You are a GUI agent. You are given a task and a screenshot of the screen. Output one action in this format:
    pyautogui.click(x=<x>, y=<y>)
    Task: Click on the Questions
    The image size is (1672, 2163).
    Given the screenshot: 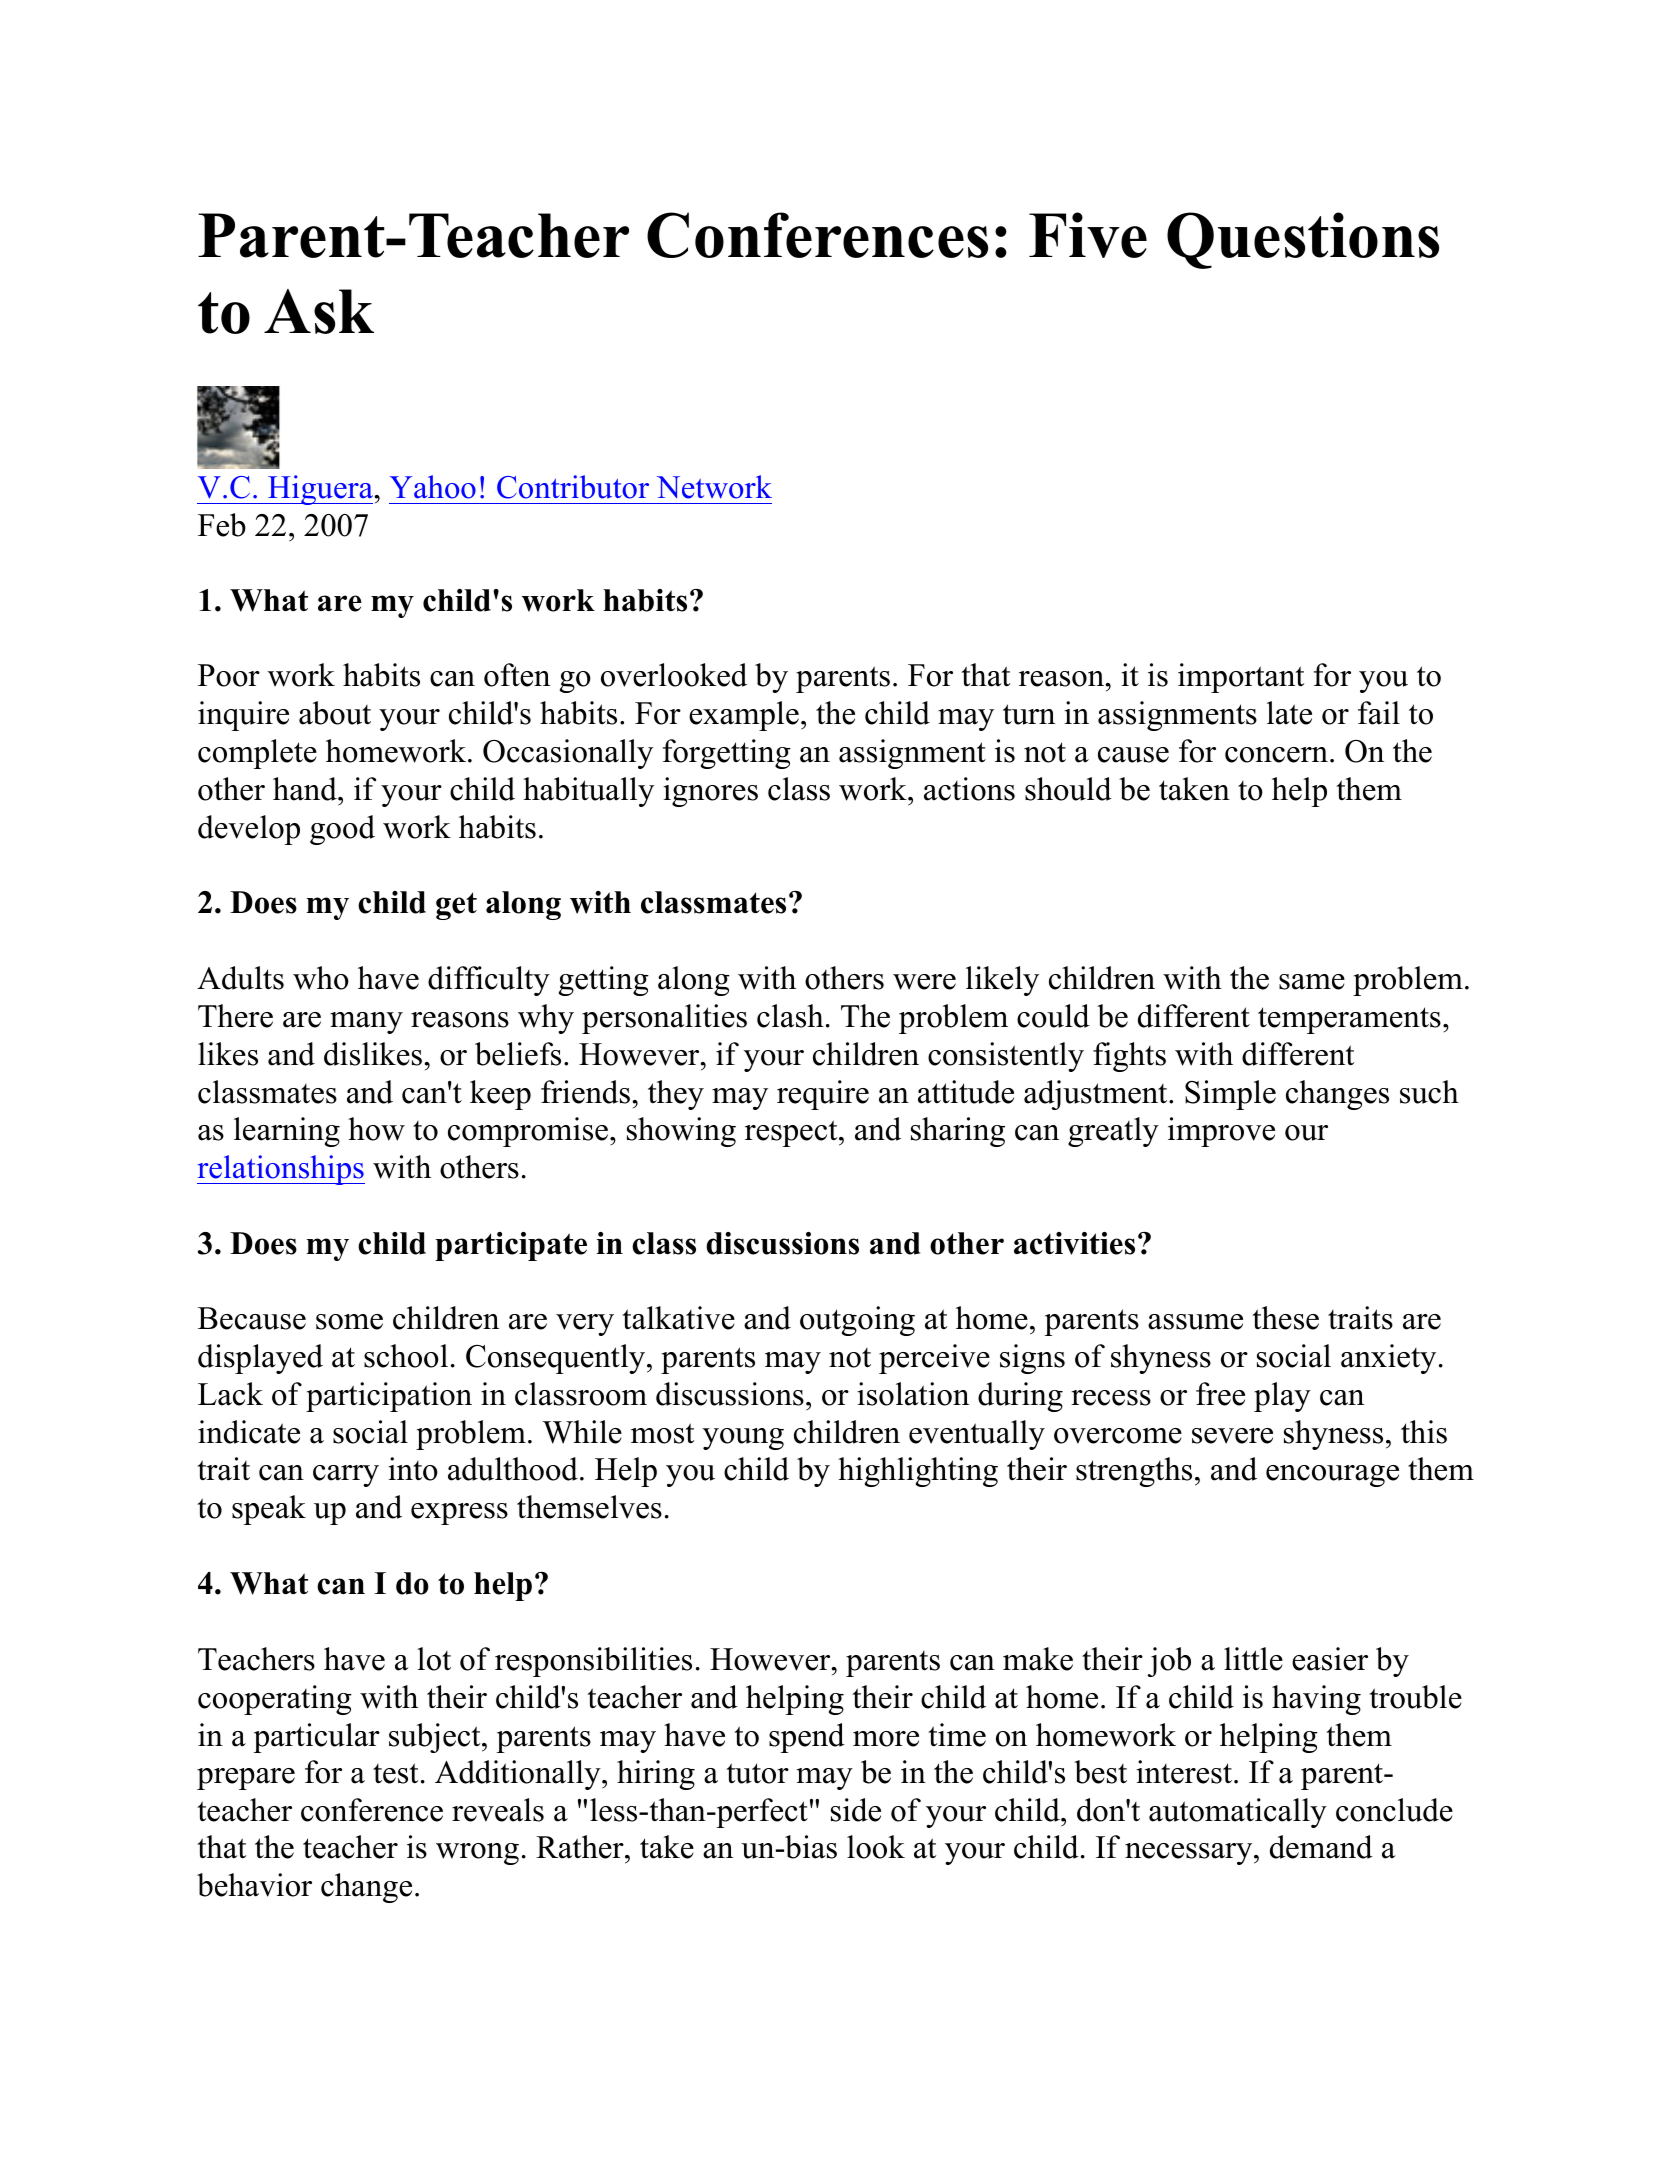 What is the action you would take?
    pyautogui.click(x=1303, y=240)
